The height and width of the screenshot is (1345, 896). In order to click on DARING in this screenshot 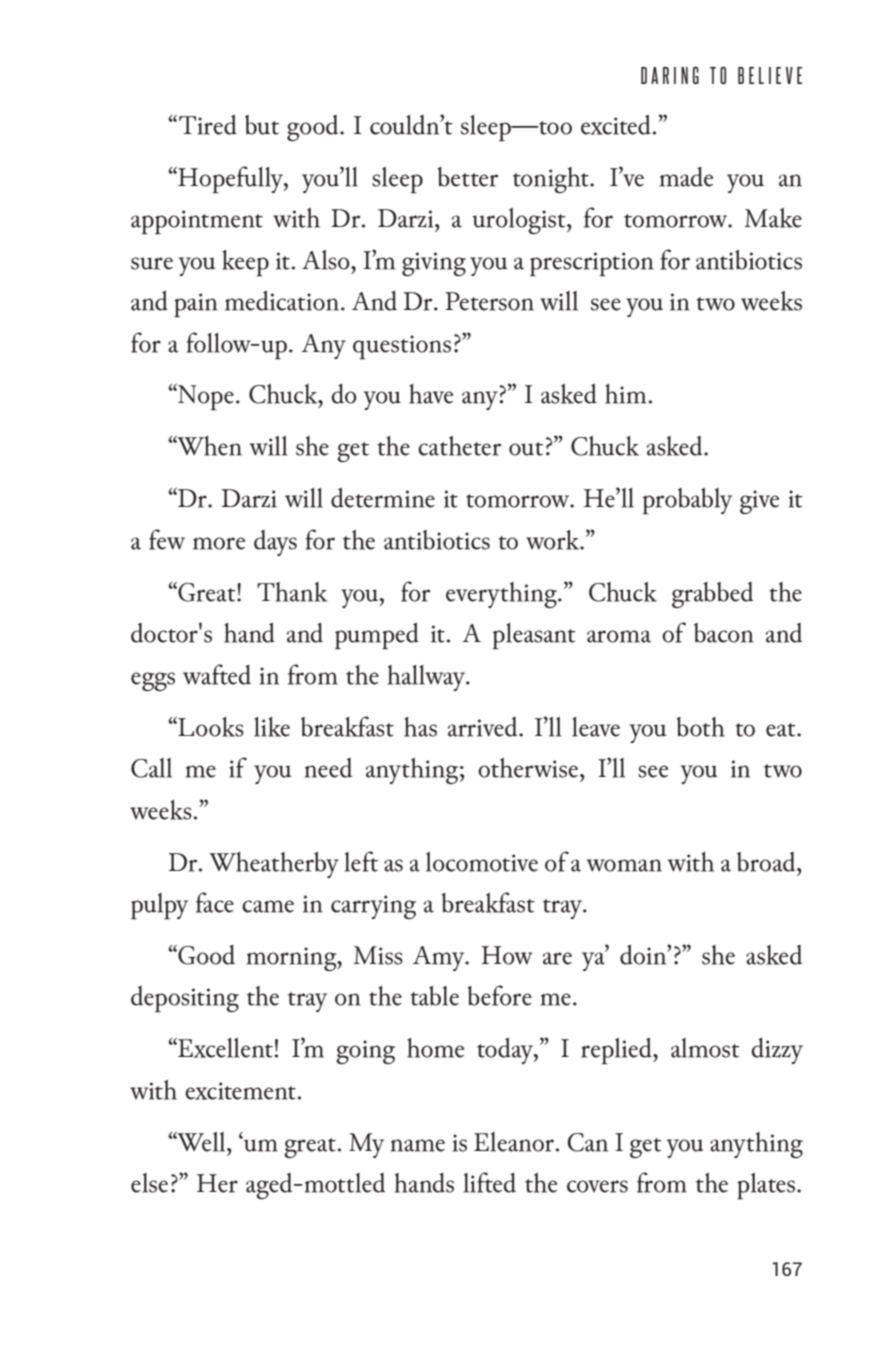, I will do `click(670, 75)`.
